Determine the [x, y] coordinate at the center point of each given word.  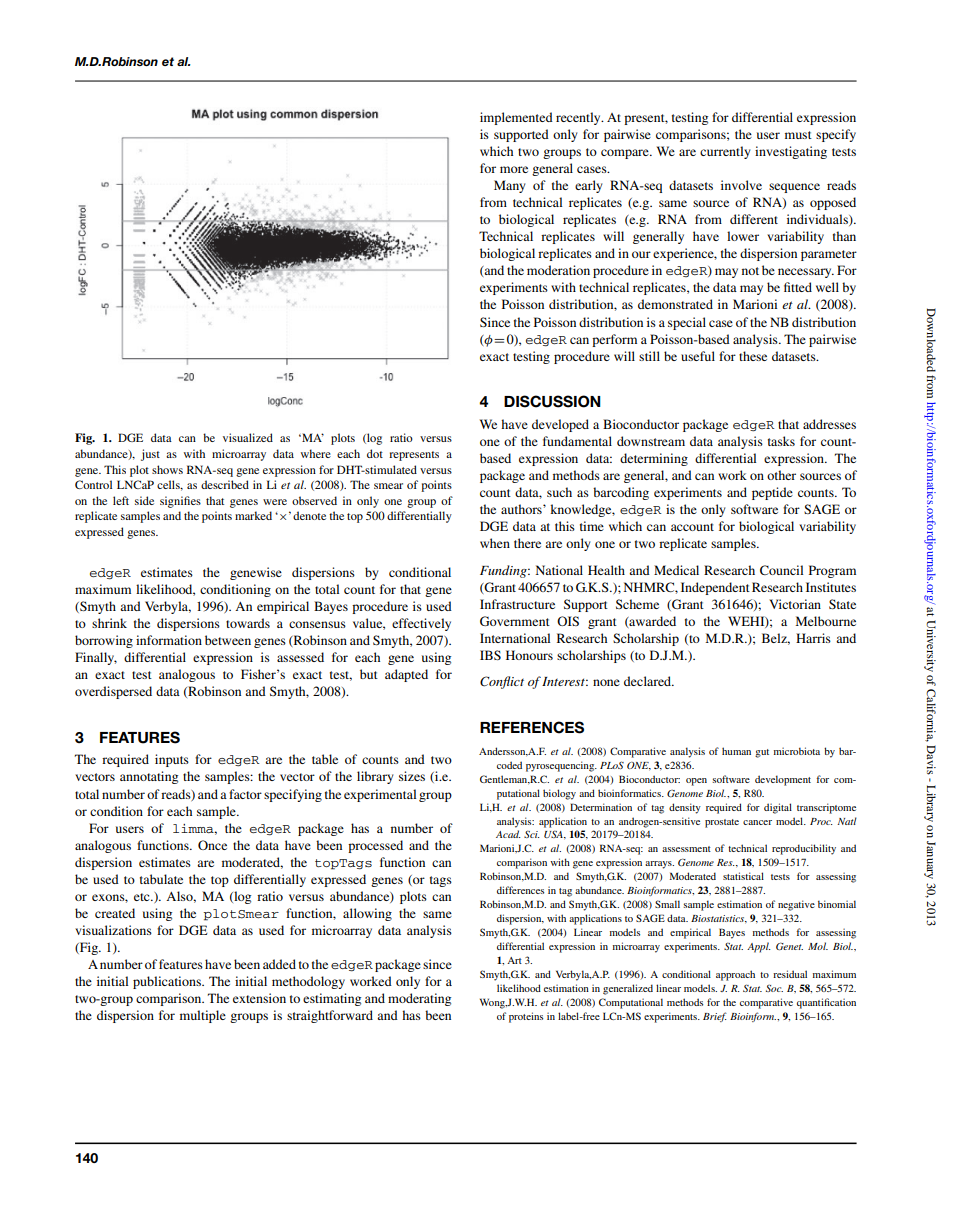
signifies [180, 502]
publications [168, 982]
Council [781, 570]
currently [725, 152]
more [514, 169]
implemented [516, 118]
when [495, 543]
